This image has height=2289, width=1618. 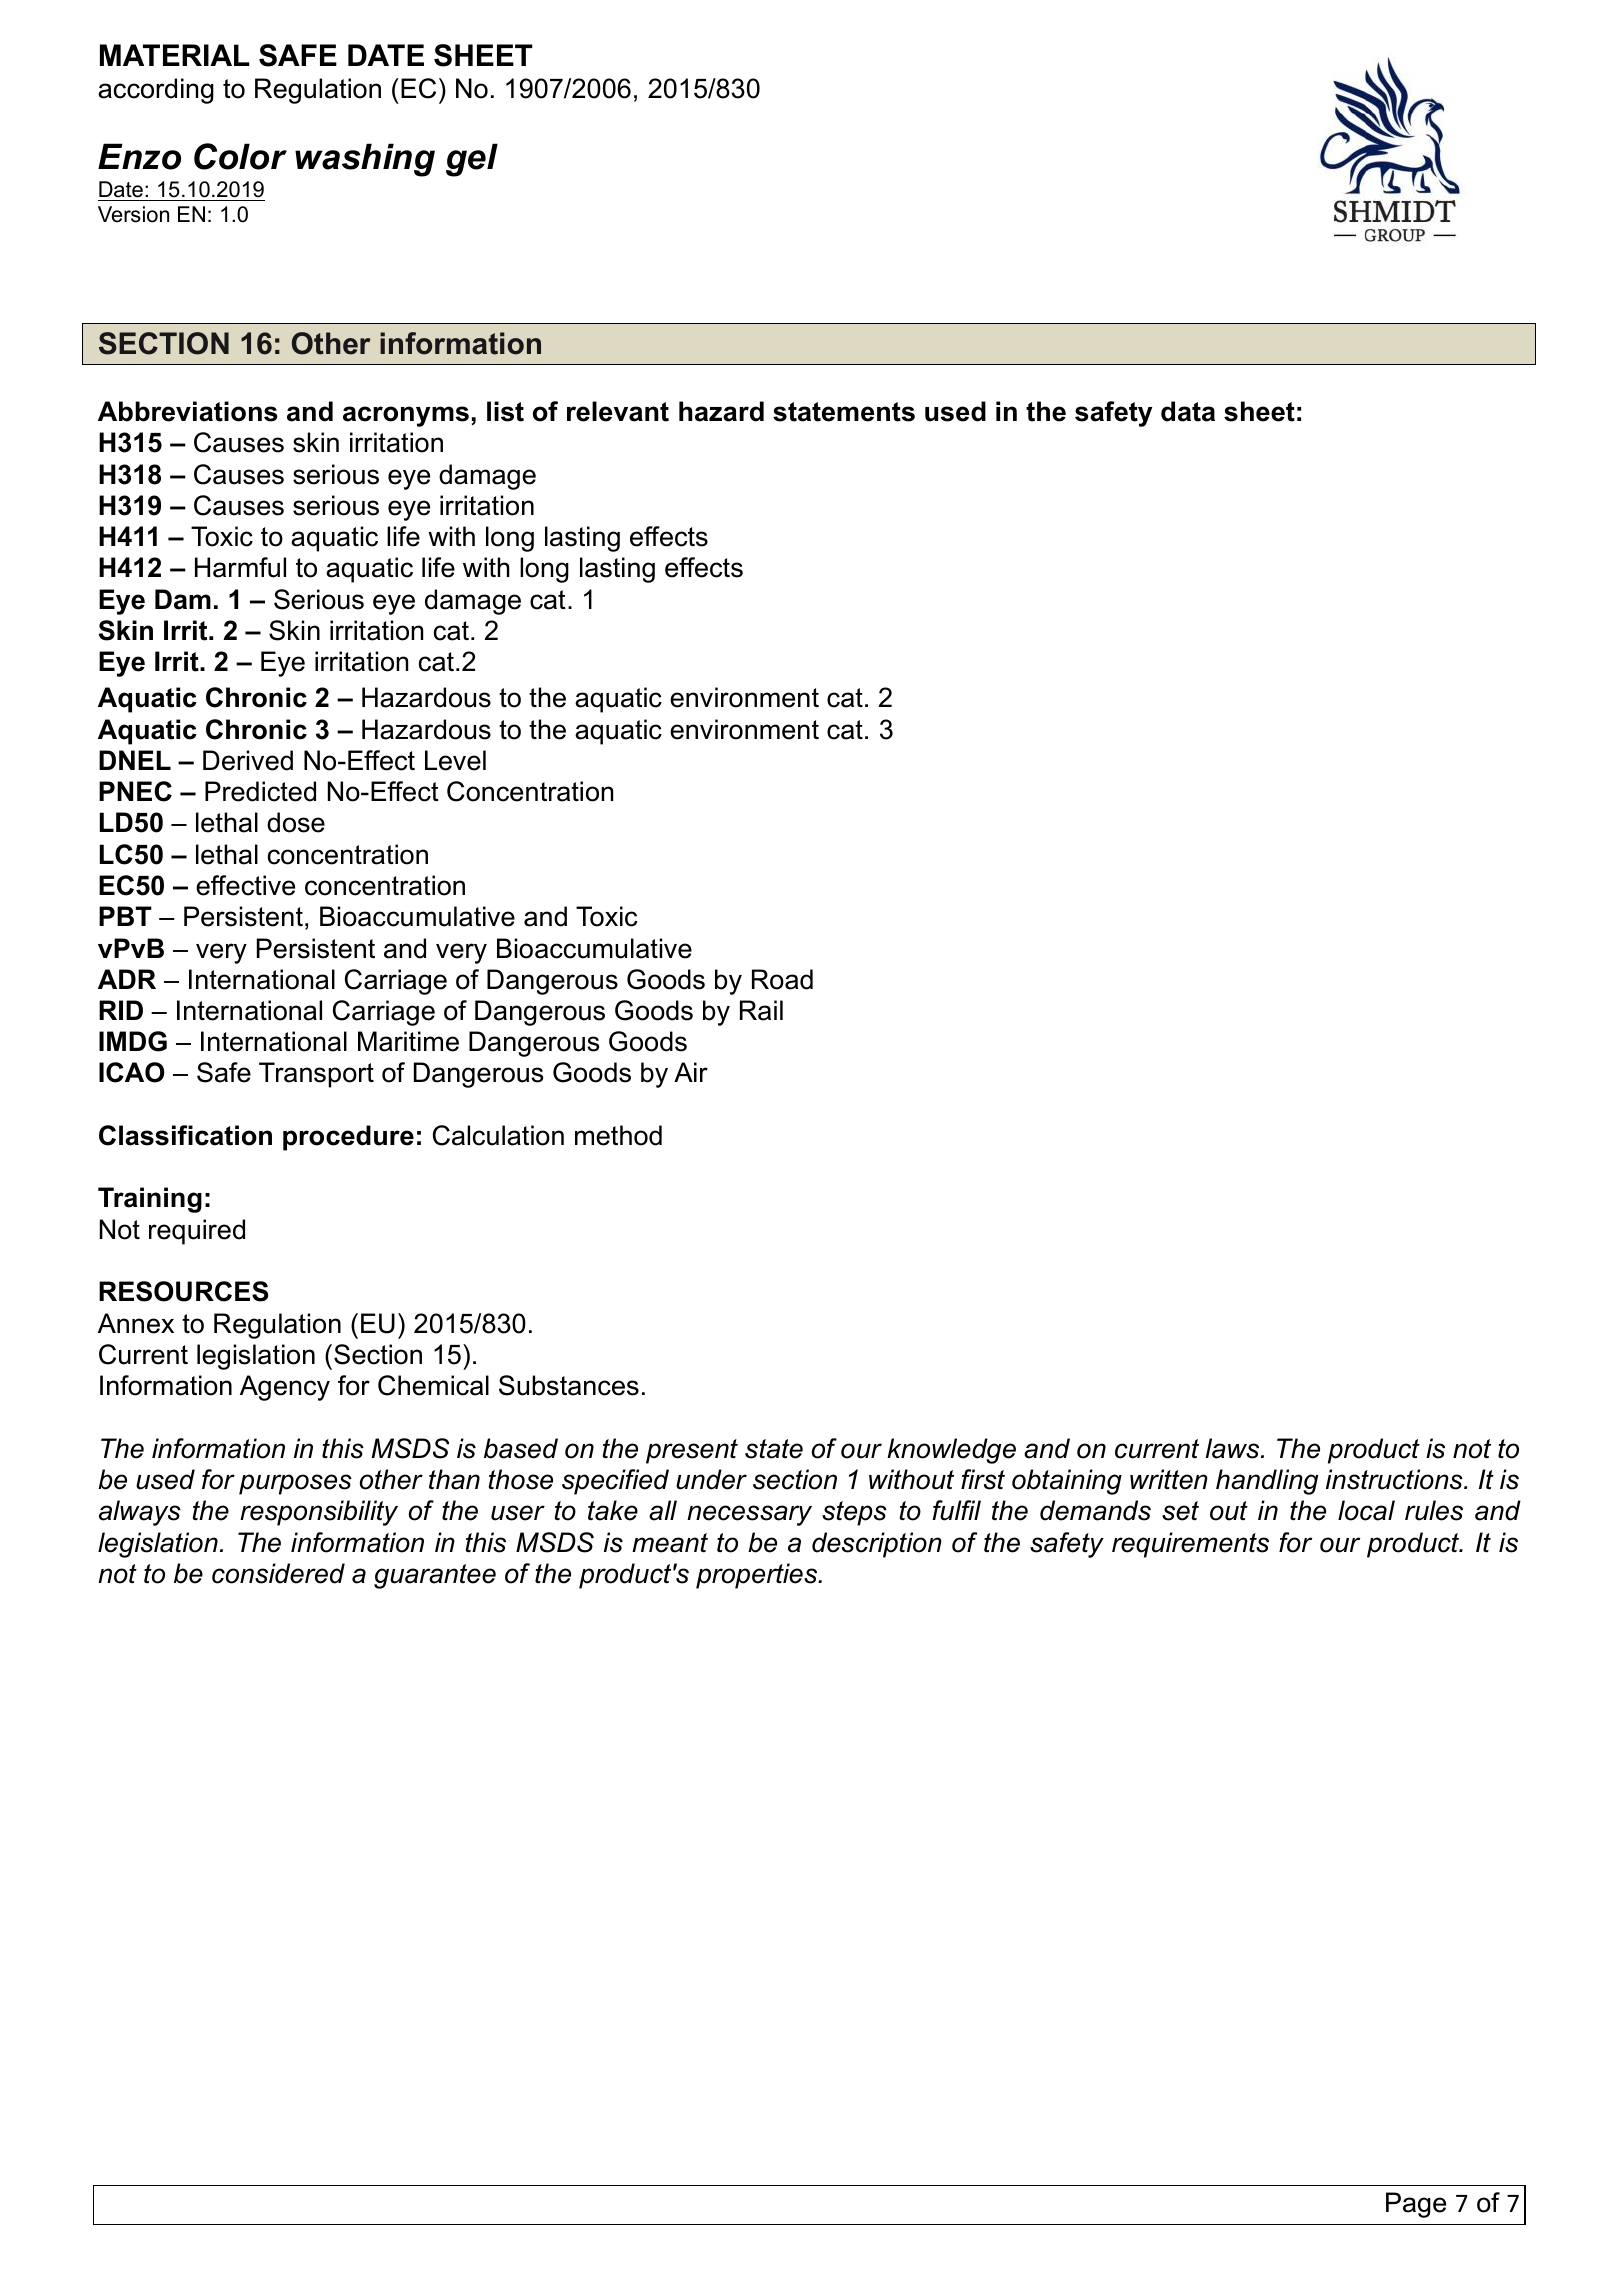 What do you see at coordinates (472, 160) in the image?
I see `gel` at bounding box center [472, 160].
